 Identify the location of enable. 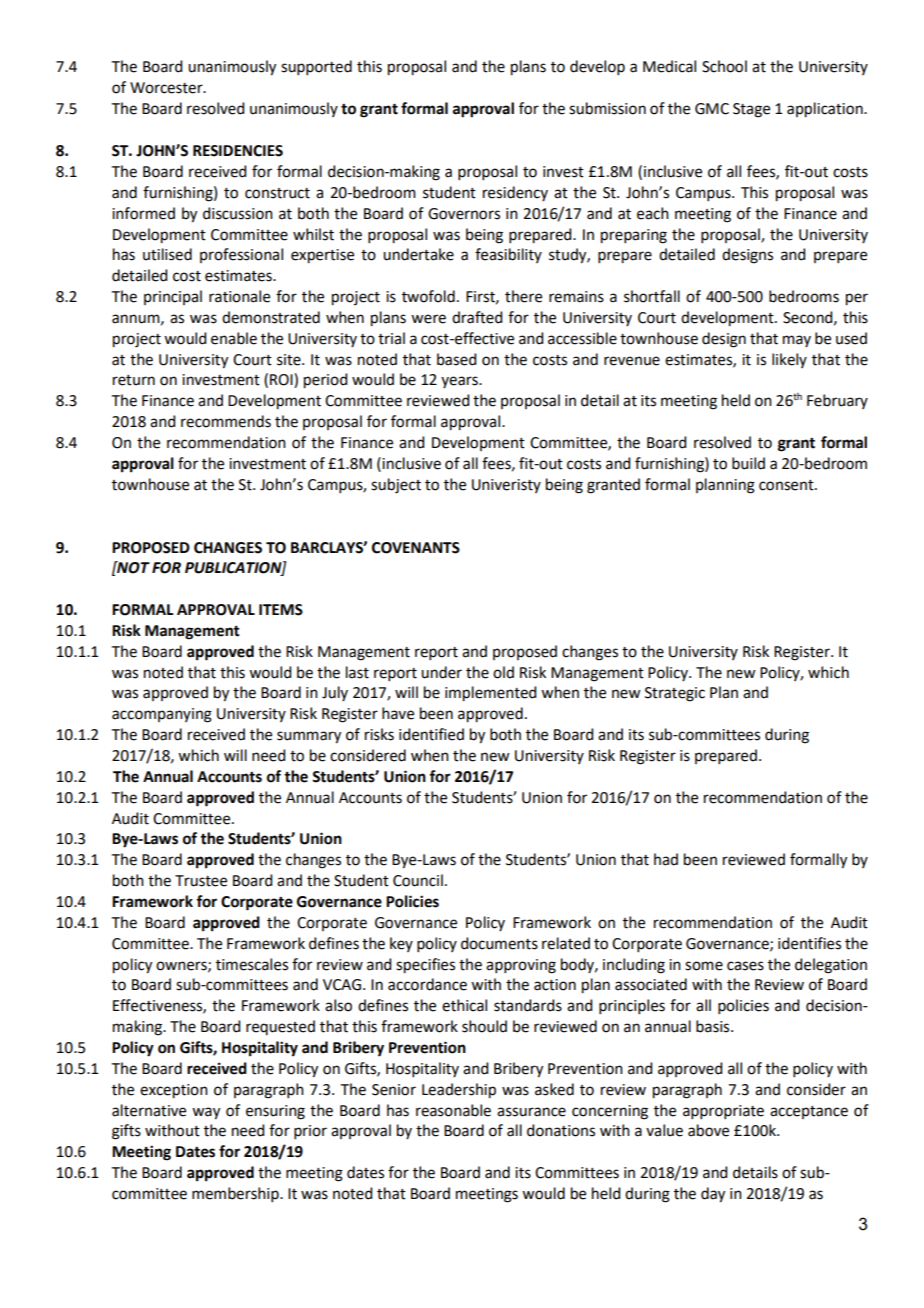
(234, 338).
